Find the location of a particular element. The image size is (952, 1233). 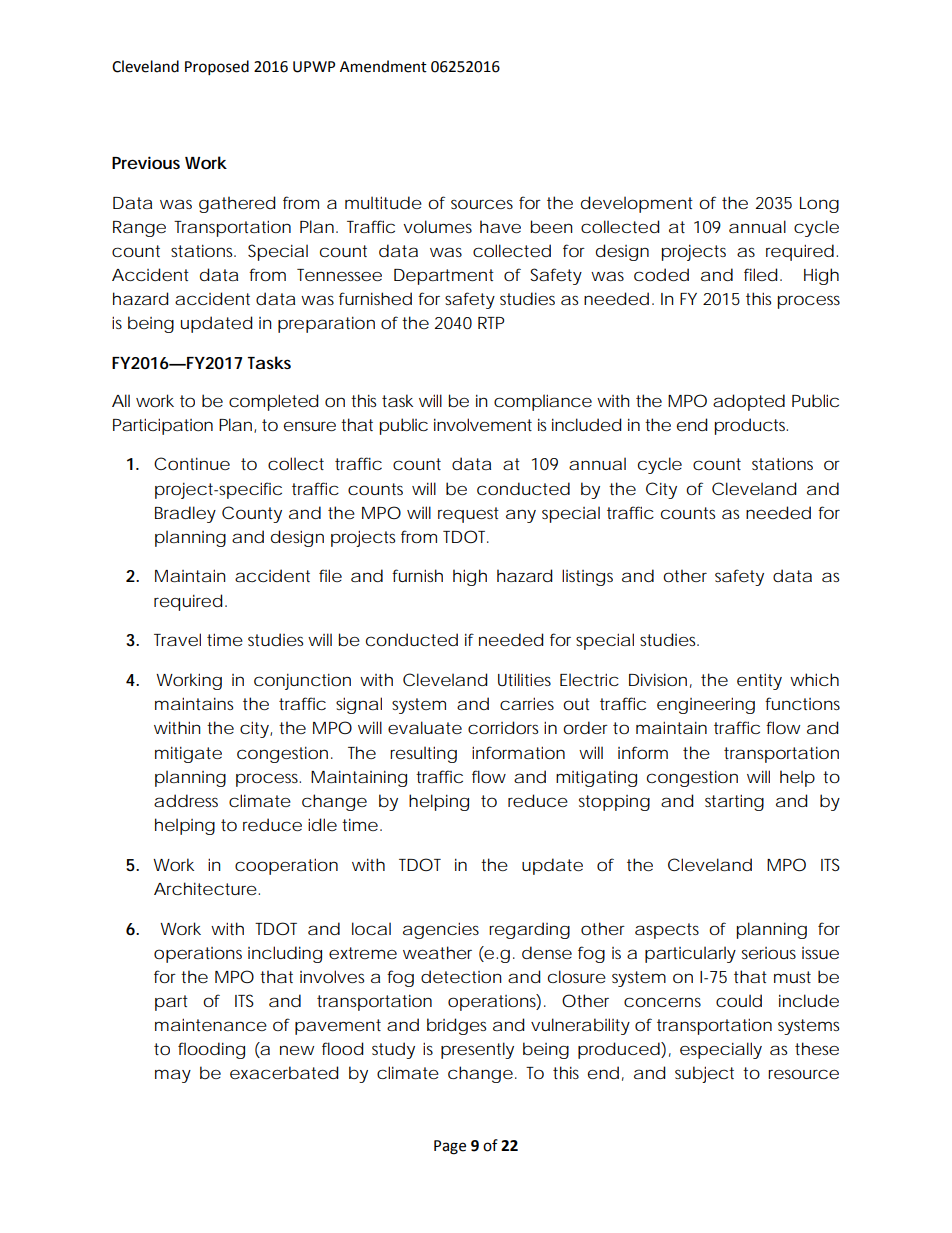

Travel is located at coordinates (177, 639).
